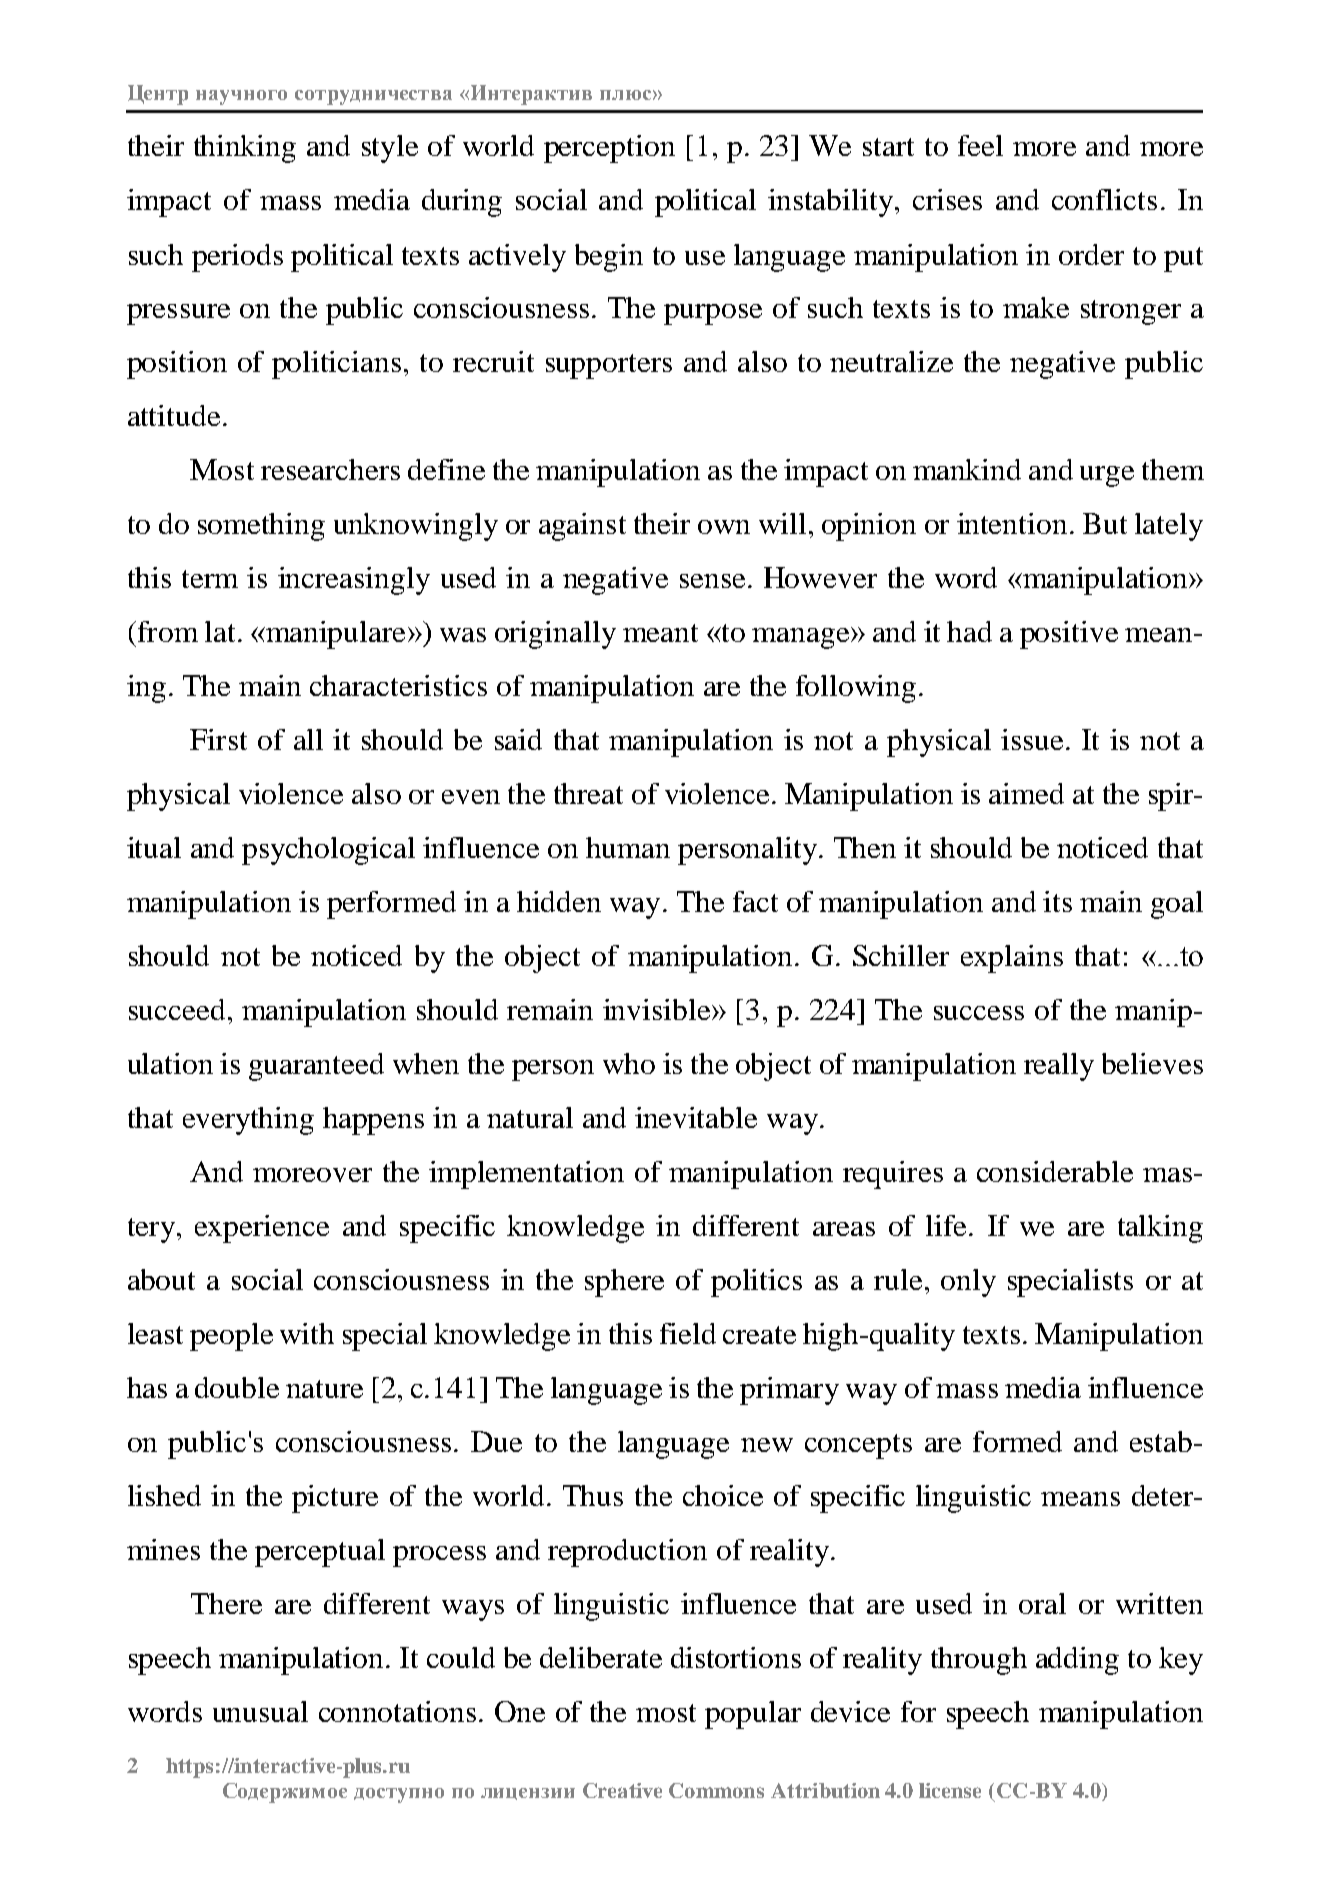  Describe the element at coordinates (1055, 1171) in the page. I see `considerable` at that location.
